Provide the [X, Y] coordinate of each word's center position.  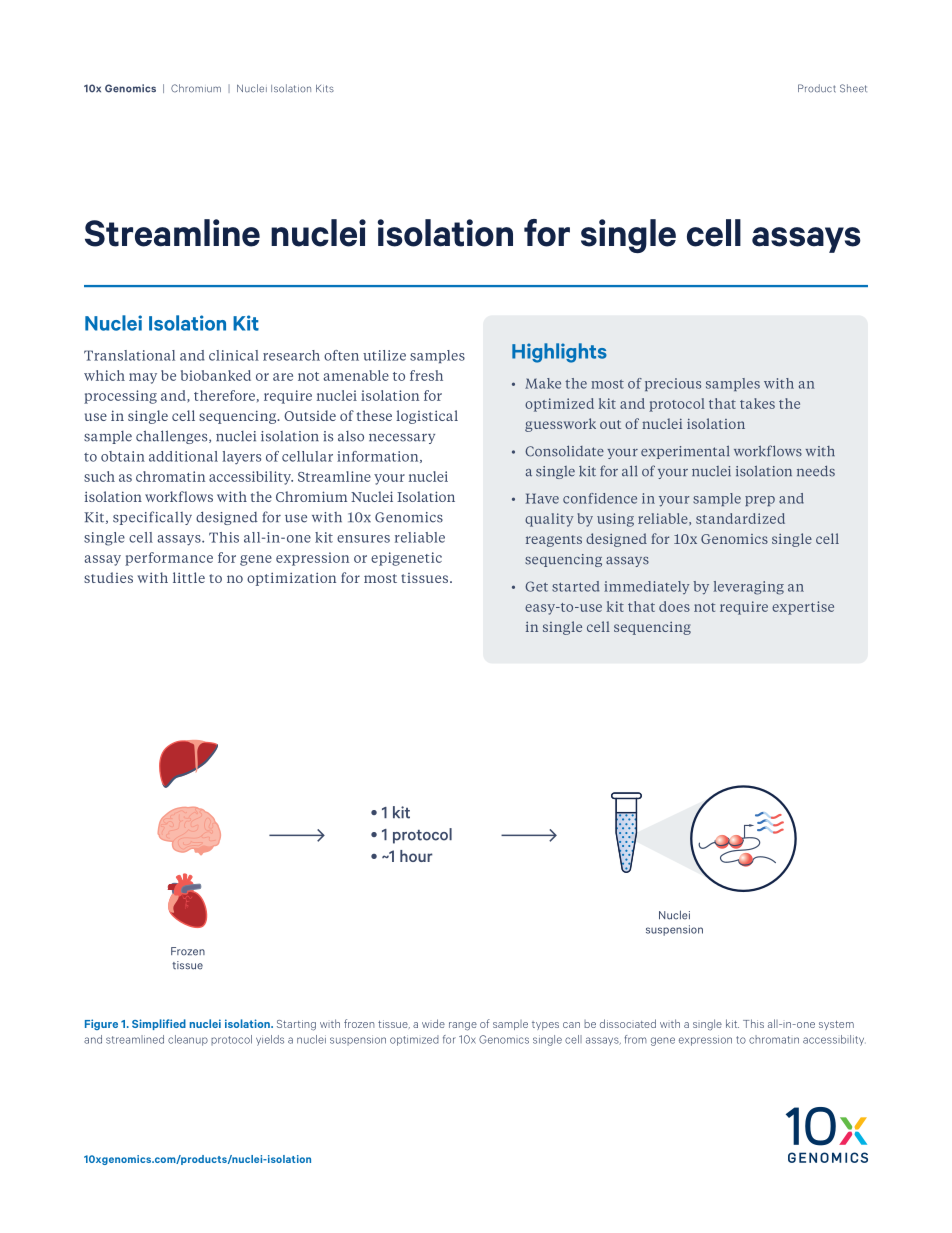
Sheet [853, 88]
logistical [427, 417]
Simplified [159, 1024]
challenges [173, 437]
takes [757, 403]
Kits [325, 89]
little [189, 577]
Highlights [559, 353]
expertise [803, 608]
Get [536, 586]
